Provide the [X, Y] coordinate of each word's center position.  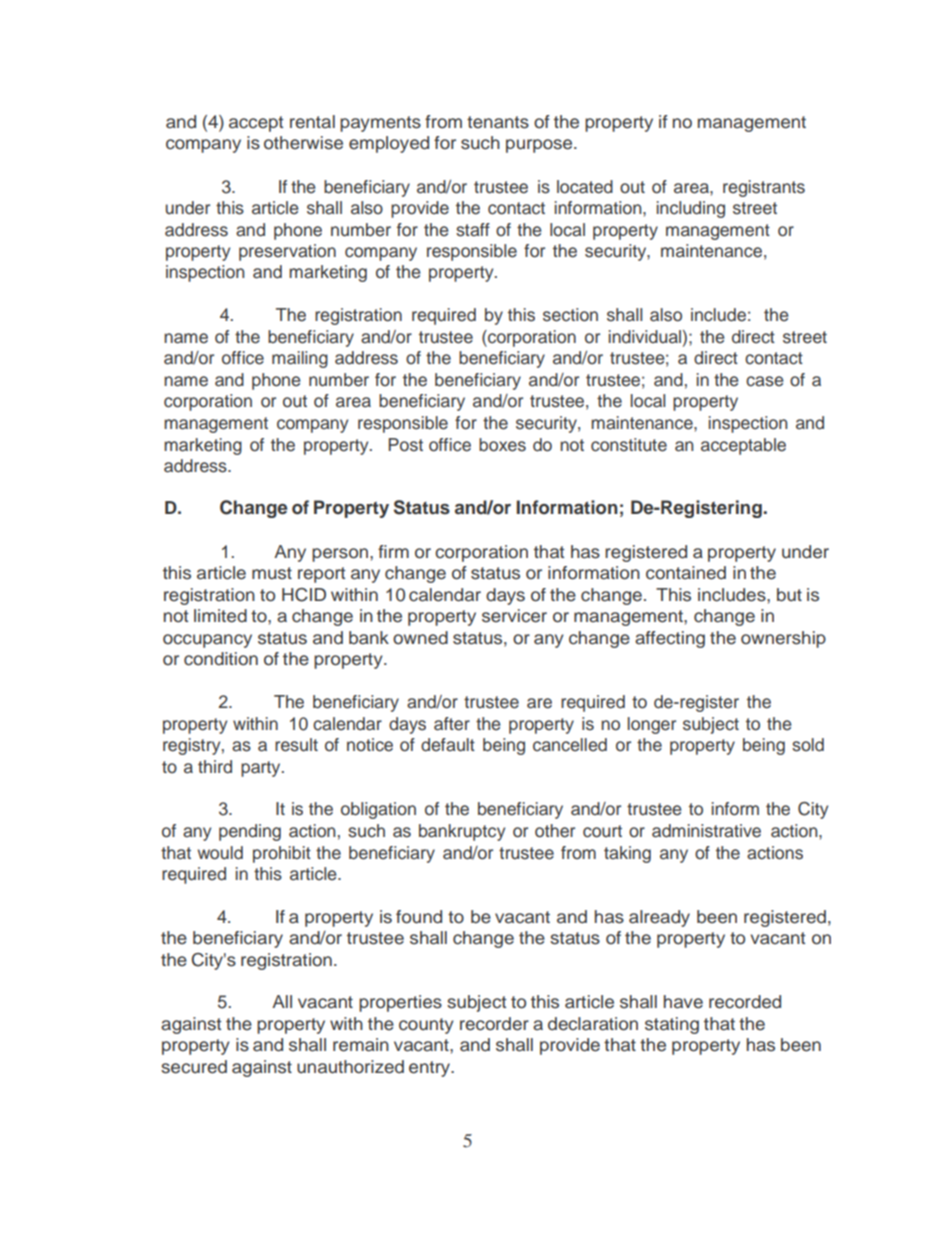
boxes [502, 445]
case [765, 381]
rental [312, 122]
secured [194, 1067]
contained [686, 573]
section [570, 315]
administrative [706, 831]
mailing [300, 359]
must [272, 573]
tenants [498, 122]
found [419, 917]
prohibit [282, 854]
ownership [783, 639]
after [452, 724]
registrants [764, 188]
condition [221, 659]
